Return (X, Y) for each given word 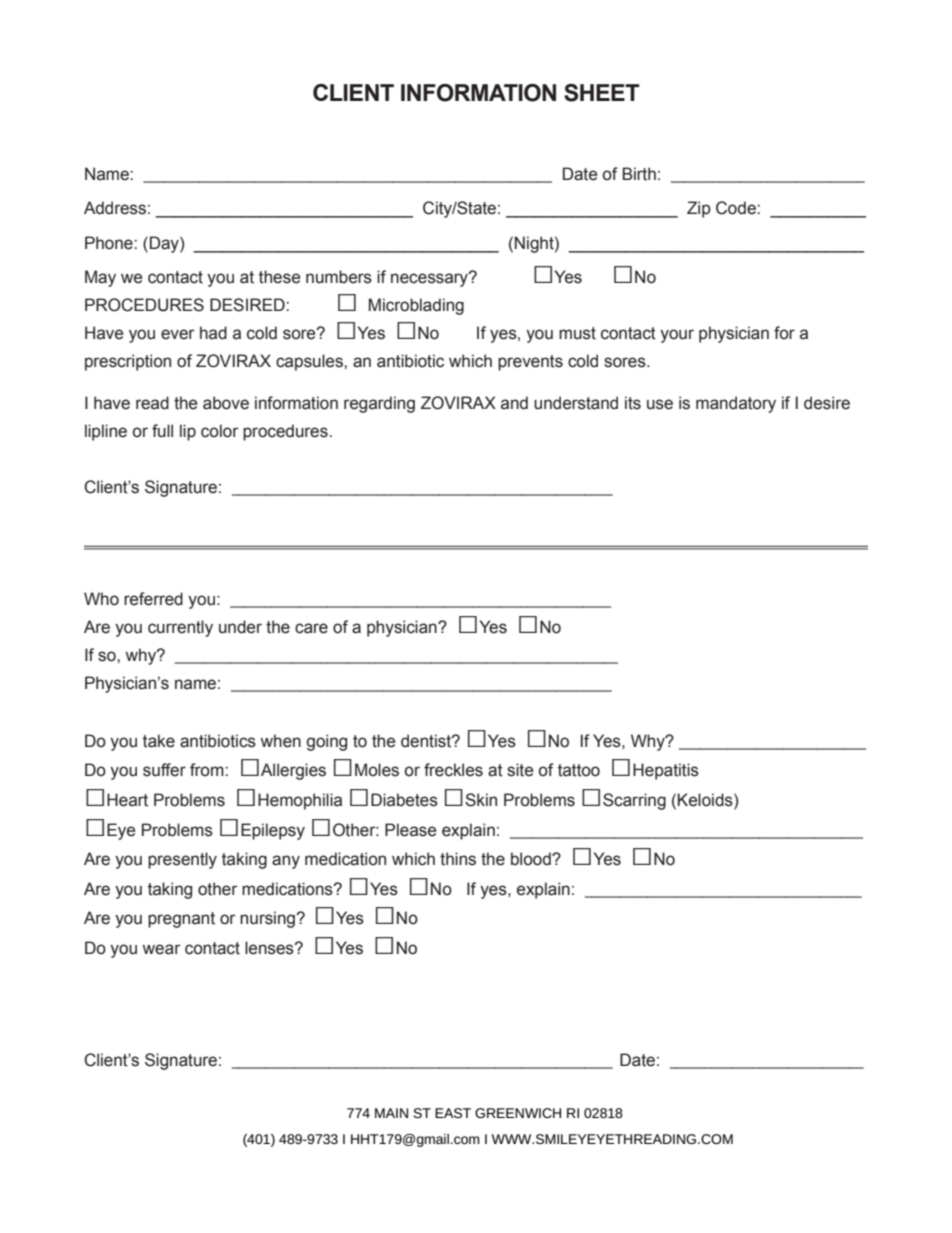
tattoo (579, 770)
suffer (164, 770)
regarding (379, 404)
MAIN (391, 1113)
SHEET (602, 93)
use (660, 404)
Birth (639, 174)
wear (161, 949)
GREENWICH (518, 1113)
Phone (110, 243)
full (162, 431)
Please (410, 830)
